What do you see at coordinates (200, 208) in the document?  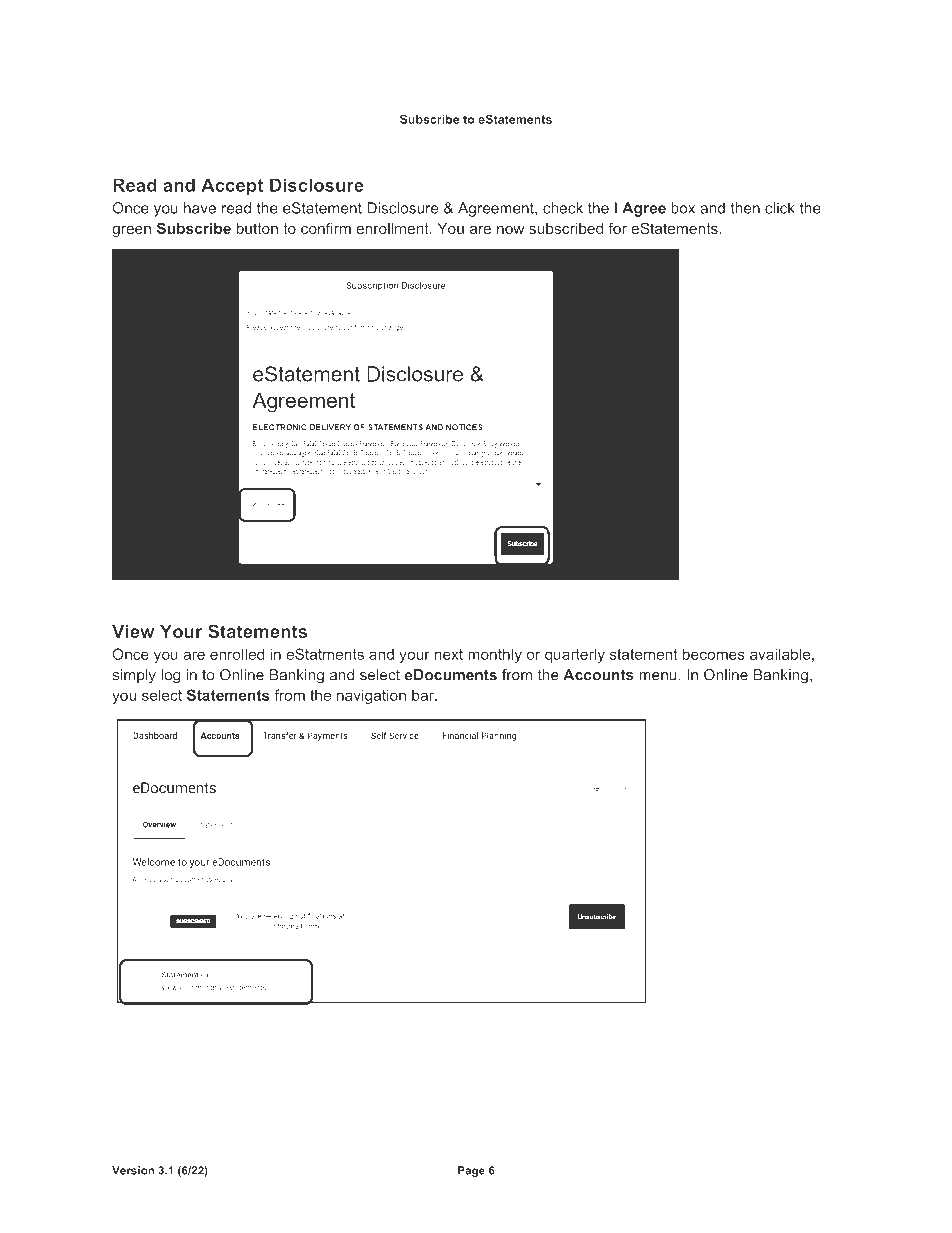 I see `have` at bounding box center [200, 208].
